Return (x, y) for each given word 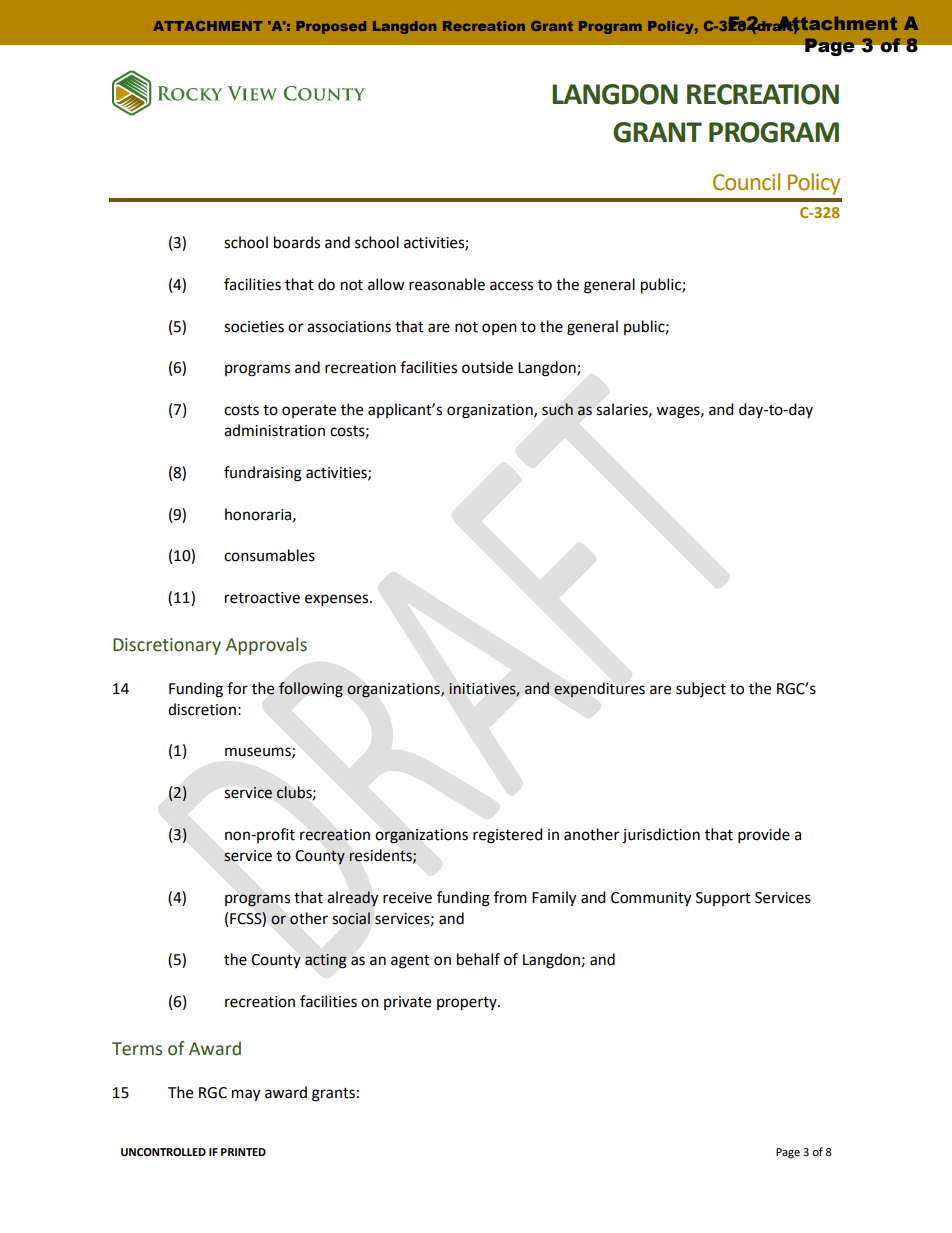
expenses (338, 600)
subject (701, 689)
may (246, 1095)
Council (746, 182)
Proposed (331, 27)
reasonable (447, 284)
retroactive (262, 598)
